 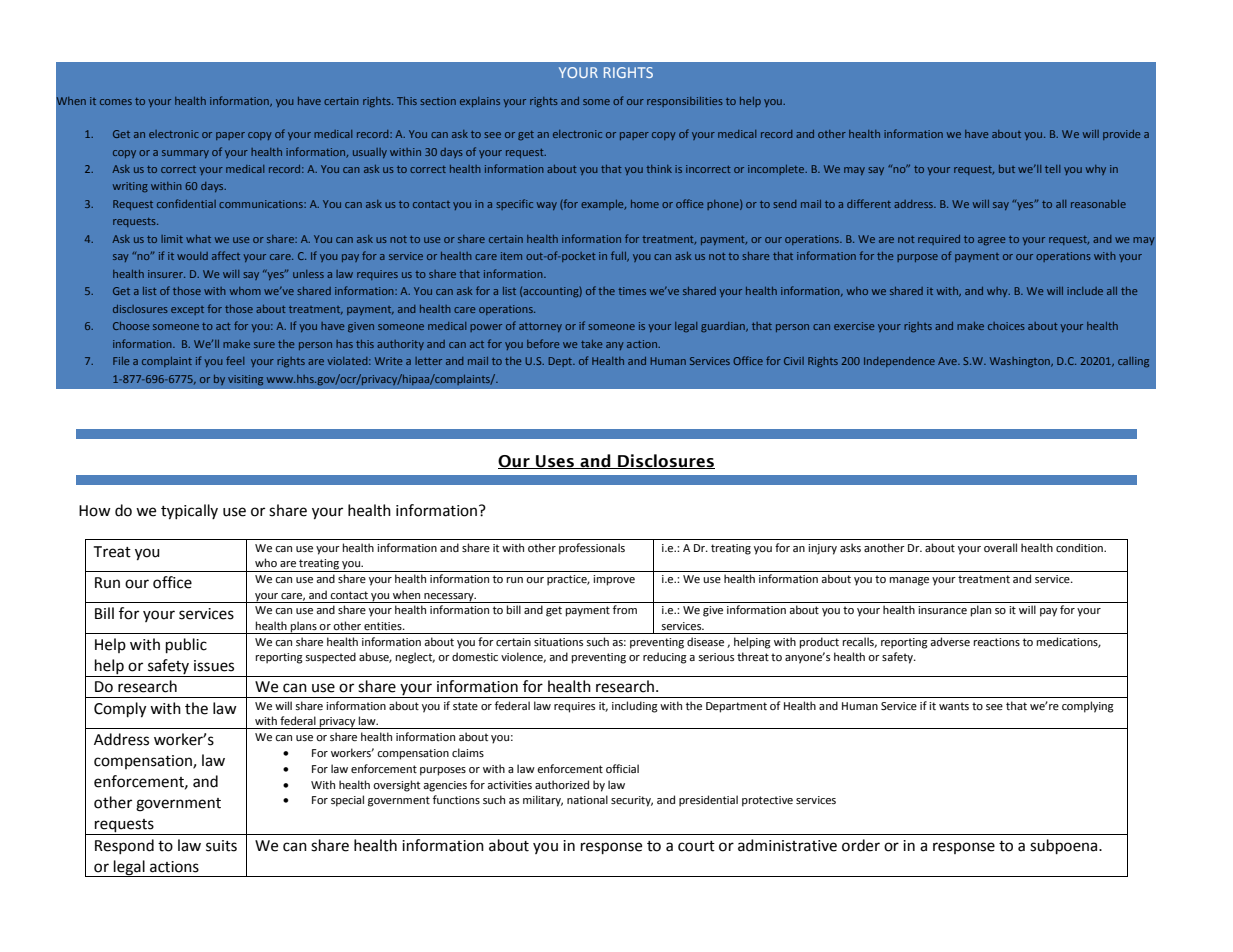 What do you see at coordinates (189, 512) in the screenshot?
I see `typically` at bounding box center [189, 512].
